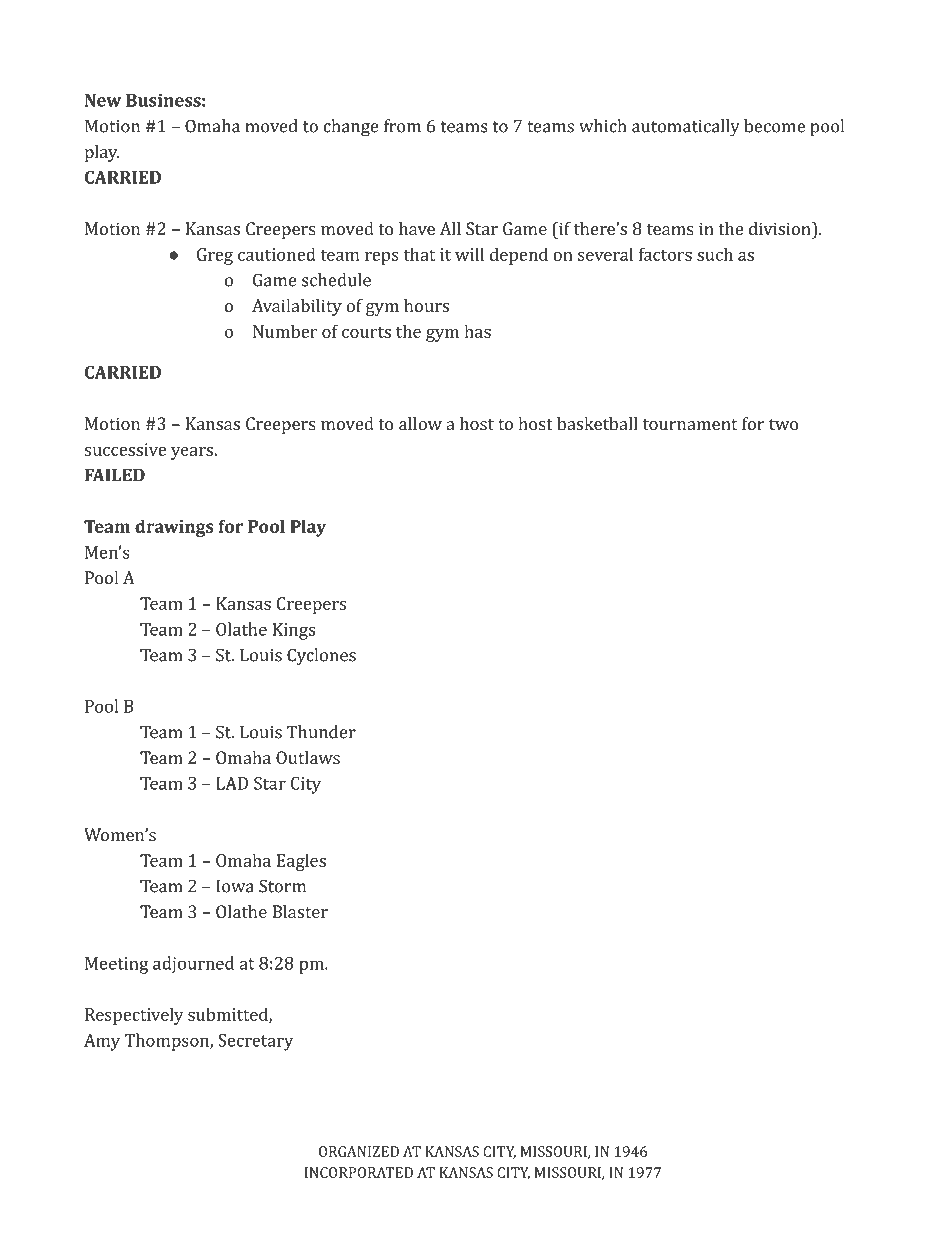 The height and width of the screenshot is (1233, 952). What do you see at coordinates (308, 757) in the screenshot?
I see `Outlaws` at bounding box center [308, 757].
